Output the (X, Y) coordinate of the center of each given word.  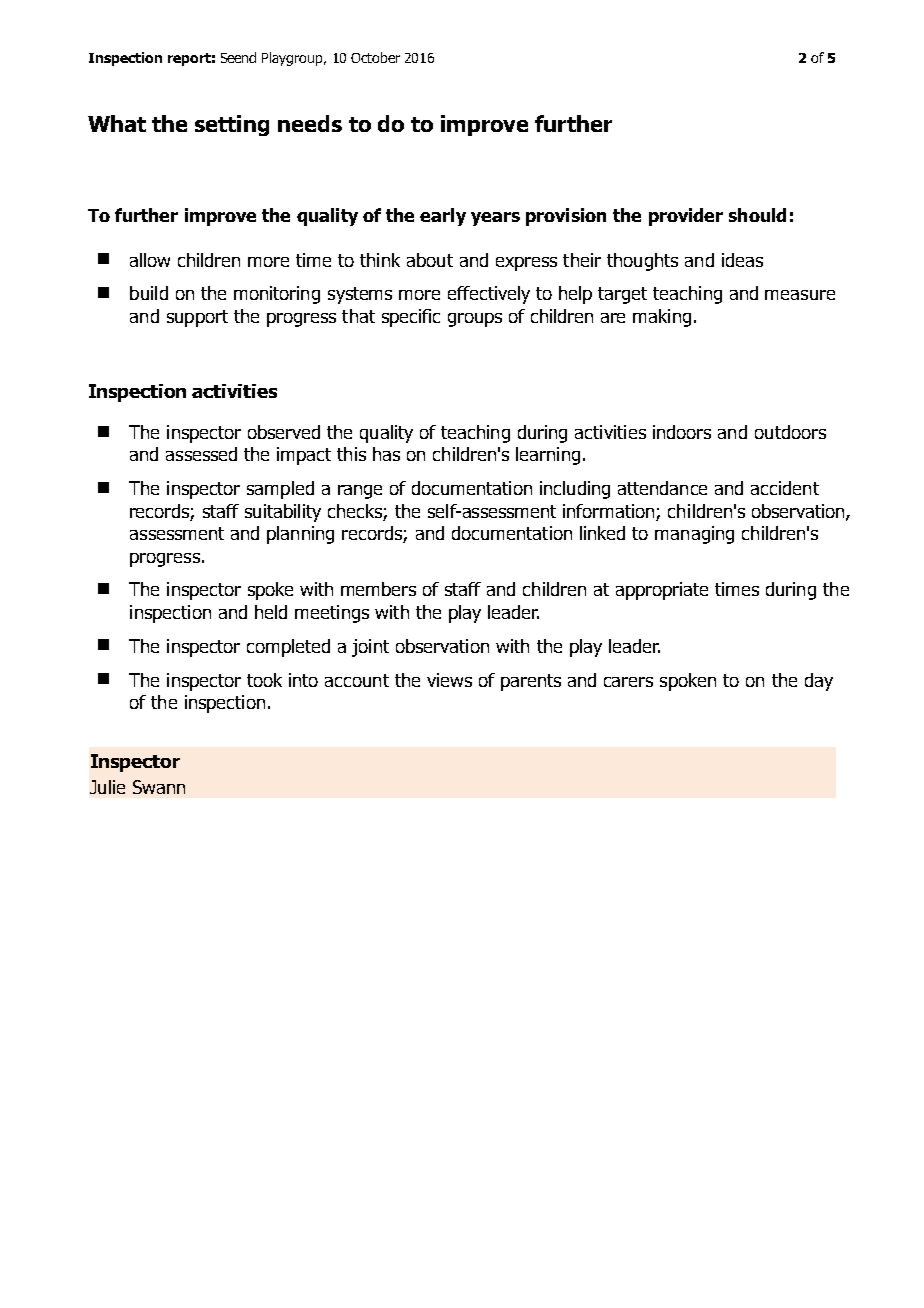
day (819, 682)
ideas (742, 260)
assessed (201, 454)
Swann (159, 787)
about (430, 260)
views (449, 680)
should (757, 215)
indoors (682, 432)
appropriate (662, 591)
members (378, 589)
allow (150, 260)
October (375, 57)
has (386, 454)
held (271, 612)
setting (232, 125)
